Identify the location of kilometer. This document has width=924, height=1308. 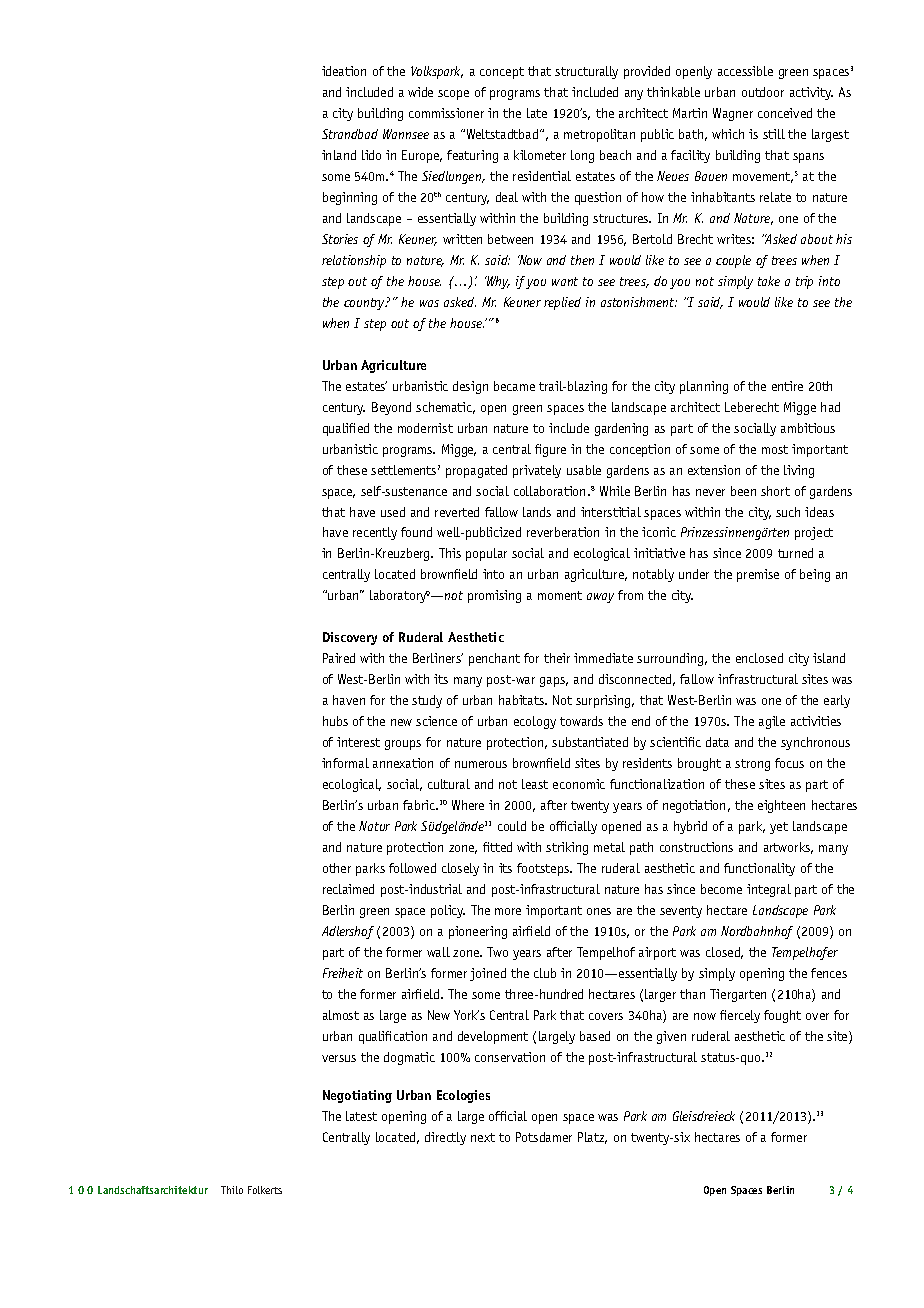
(540, 155).
